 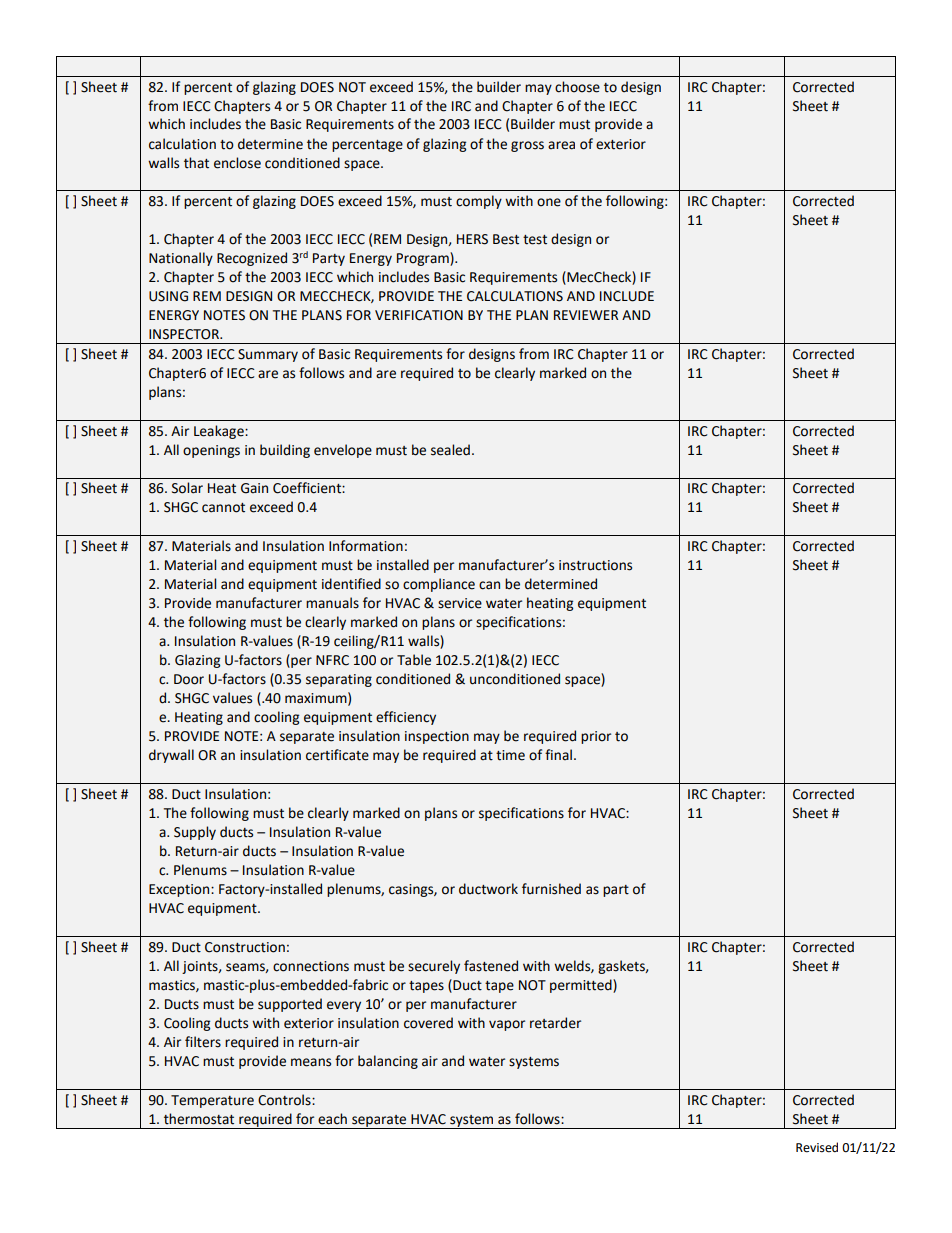 What do you see at coordinates (507, 1025) in the screenshot?
I see `vapor` at bounding box center [507, 1025].
